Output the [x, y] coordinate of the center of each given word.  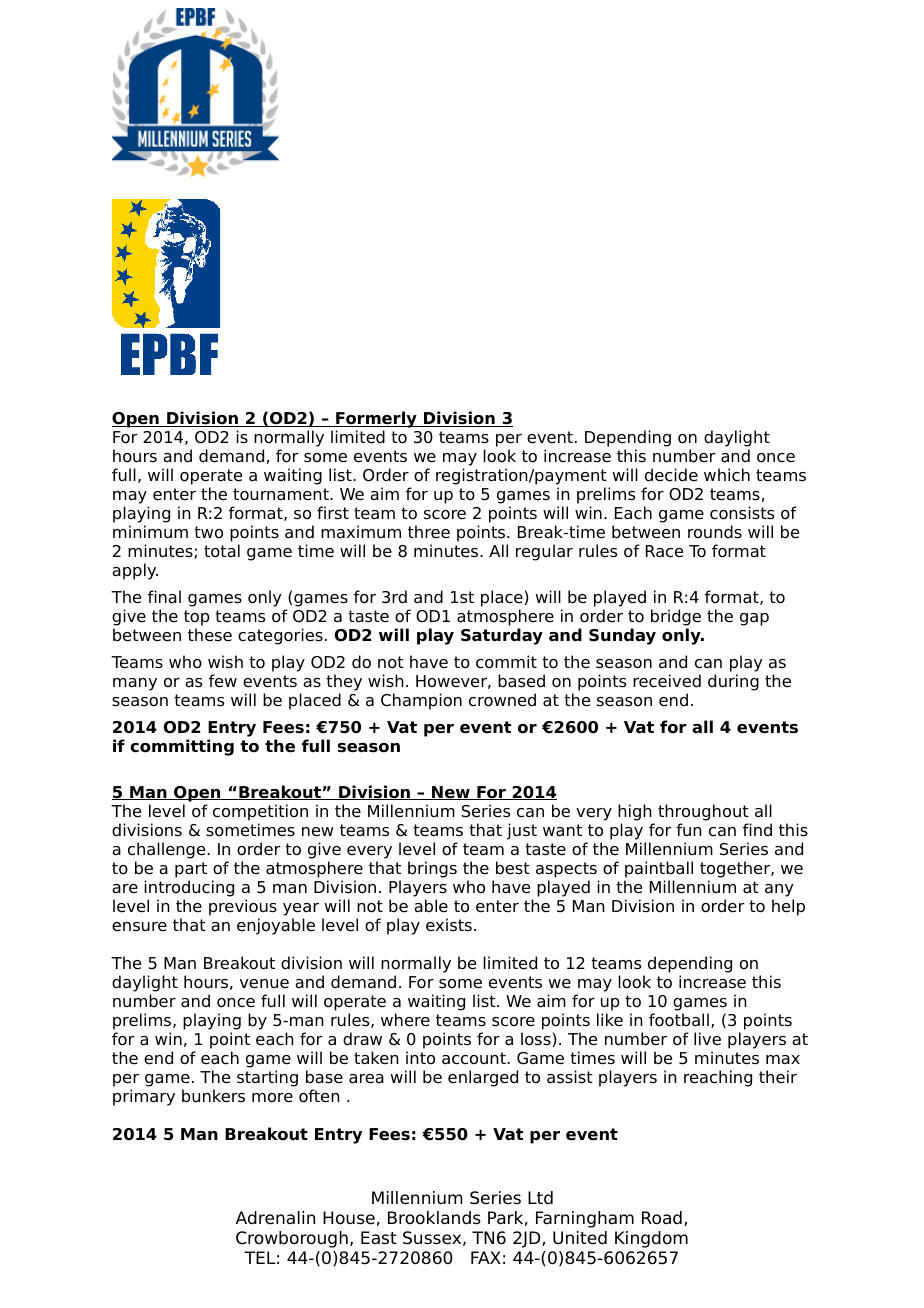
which [727, 475]
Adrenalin [275, 1218]
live [707, 1039]
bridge [676, 619]
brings [432, 869]
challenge [168, 850]
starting [267, 1078]
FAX [486, 1257]
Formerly [376, 421]
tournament [282, 494]
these [210, 635]
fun [689, 830]
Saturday [502, 636]
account [475, 1058]
